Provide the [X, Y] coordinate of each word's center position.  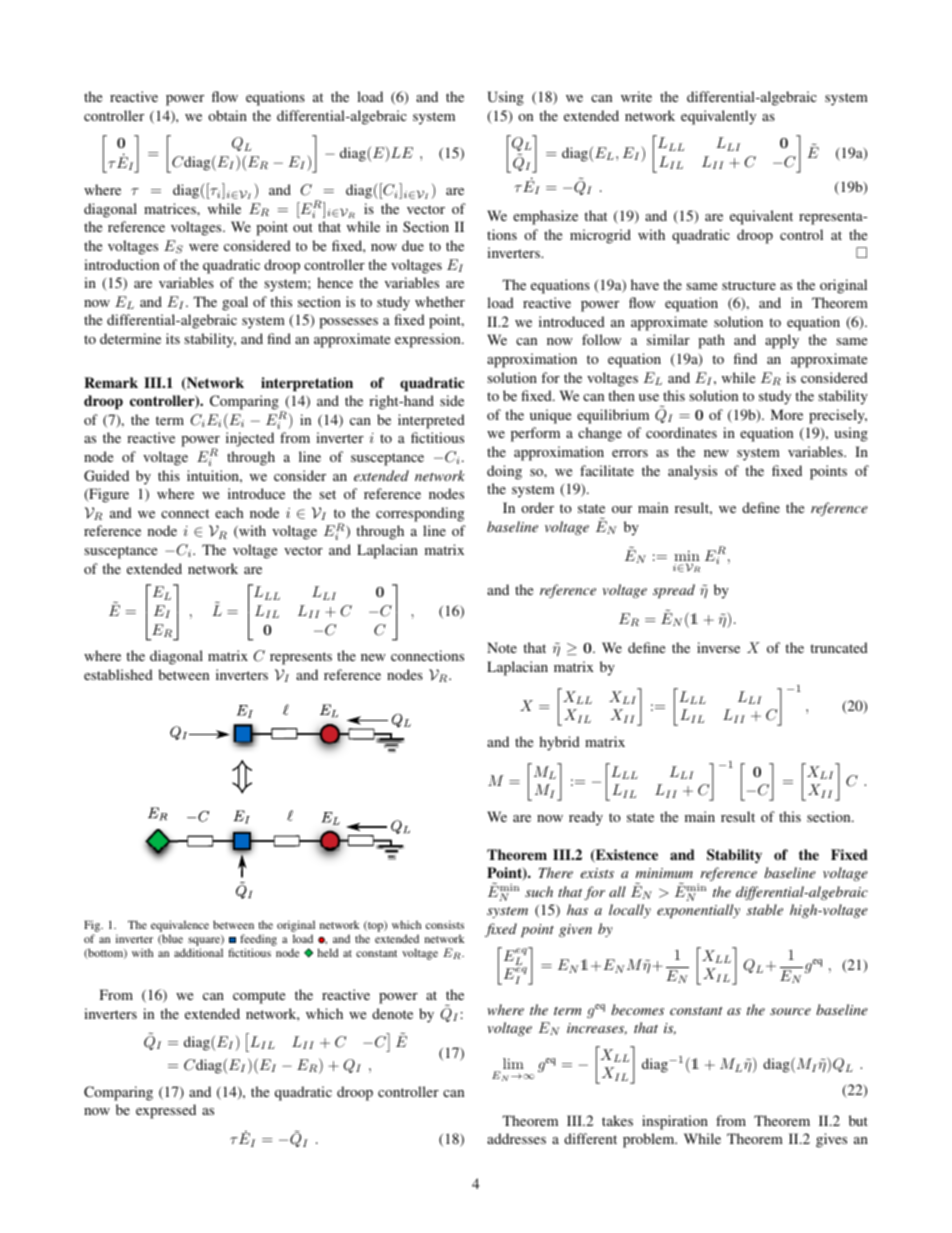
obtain [227, 115]
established [118, 674]
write [636, 96]
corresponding [420, 514]
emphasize [545, 217]
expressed [166, 1111]
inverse [718, 647]
